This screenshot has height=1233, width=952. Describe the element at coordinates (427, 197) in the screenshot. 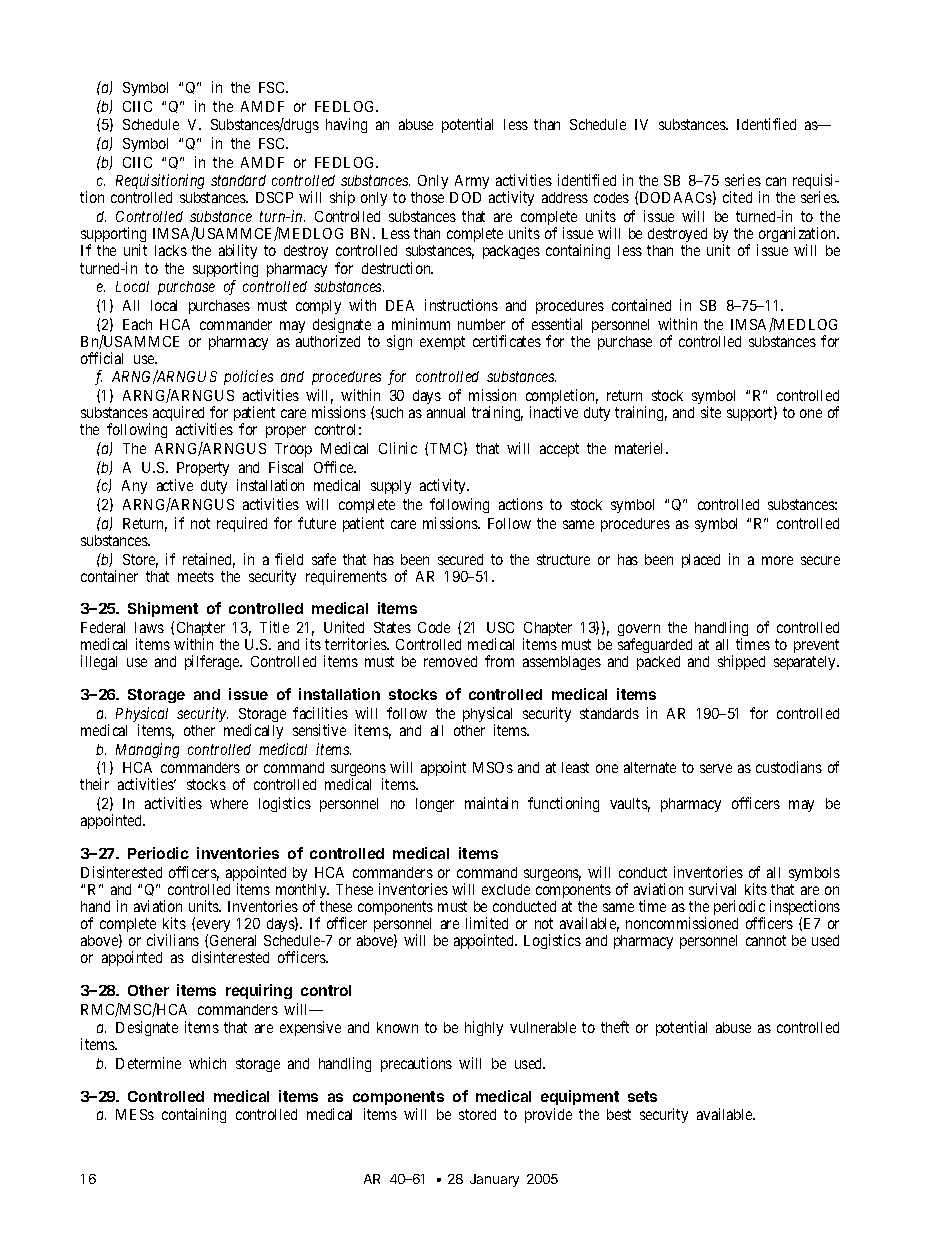

I see `those` at that location.
